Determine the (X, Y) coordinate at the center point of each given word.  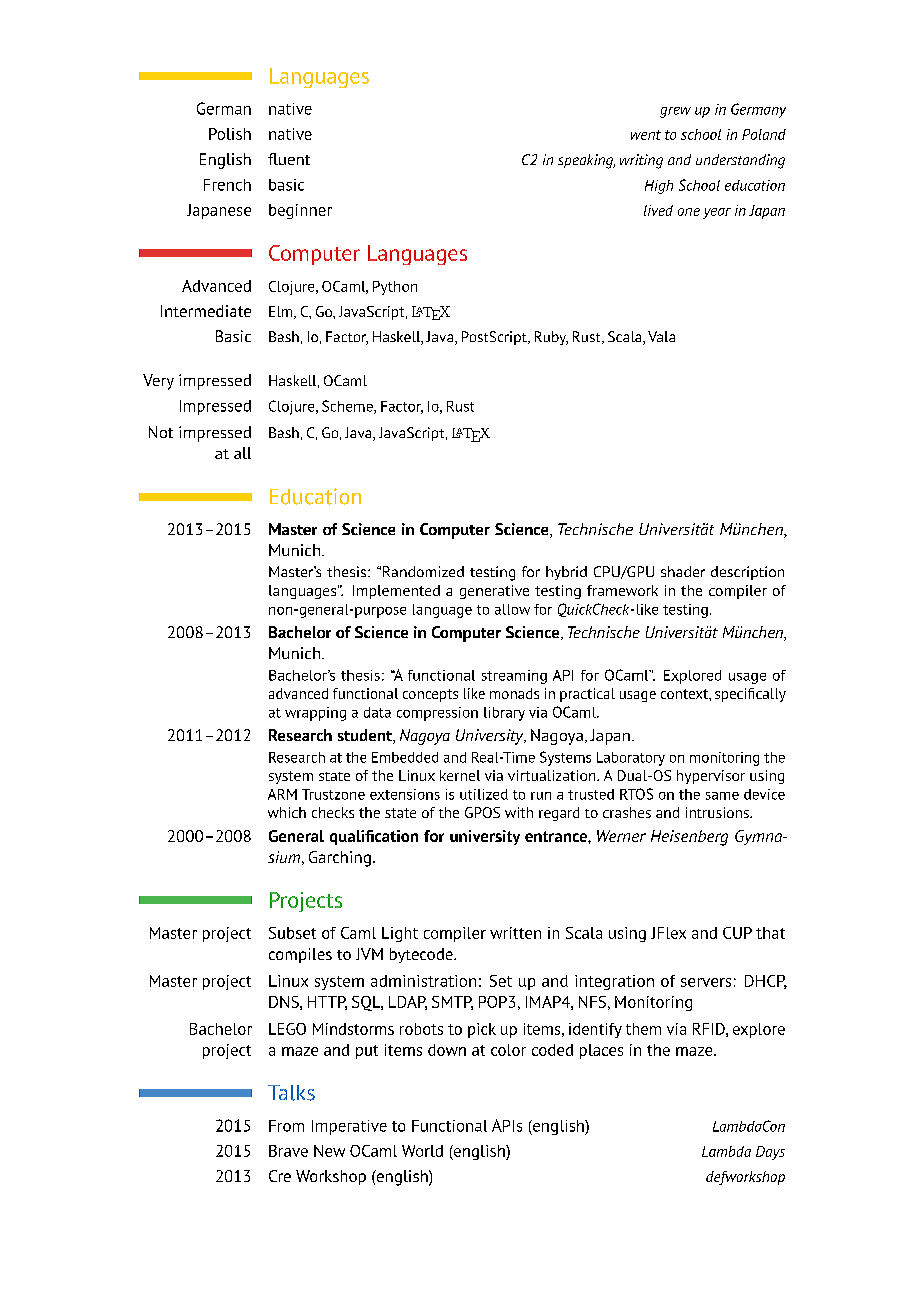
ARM (282, 794)
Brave (288, 1151)
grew (675, 112)
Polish (230, 134)
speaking (586, 161)
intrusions (718, 812)
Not (161, 432)
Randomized (423, 571)
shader (683, 571)
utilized (484, 794)
